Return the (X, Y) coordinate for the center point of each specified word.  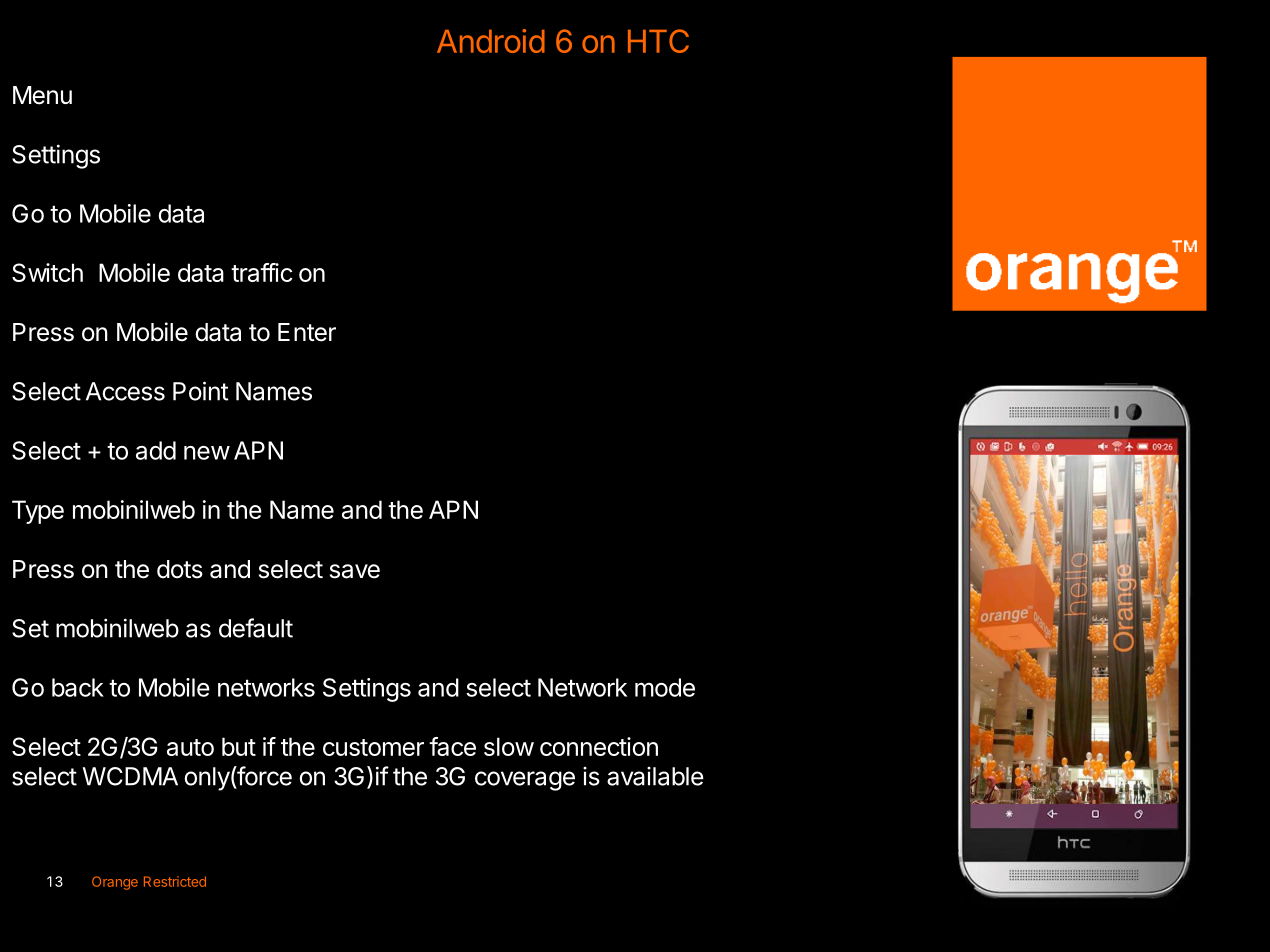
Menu (42, 95)
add (156, 450)
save (355, 571)
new (207, 453)
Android (491, 41)
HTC (658, 41)
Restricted (175, 881)
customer (373, 747)
